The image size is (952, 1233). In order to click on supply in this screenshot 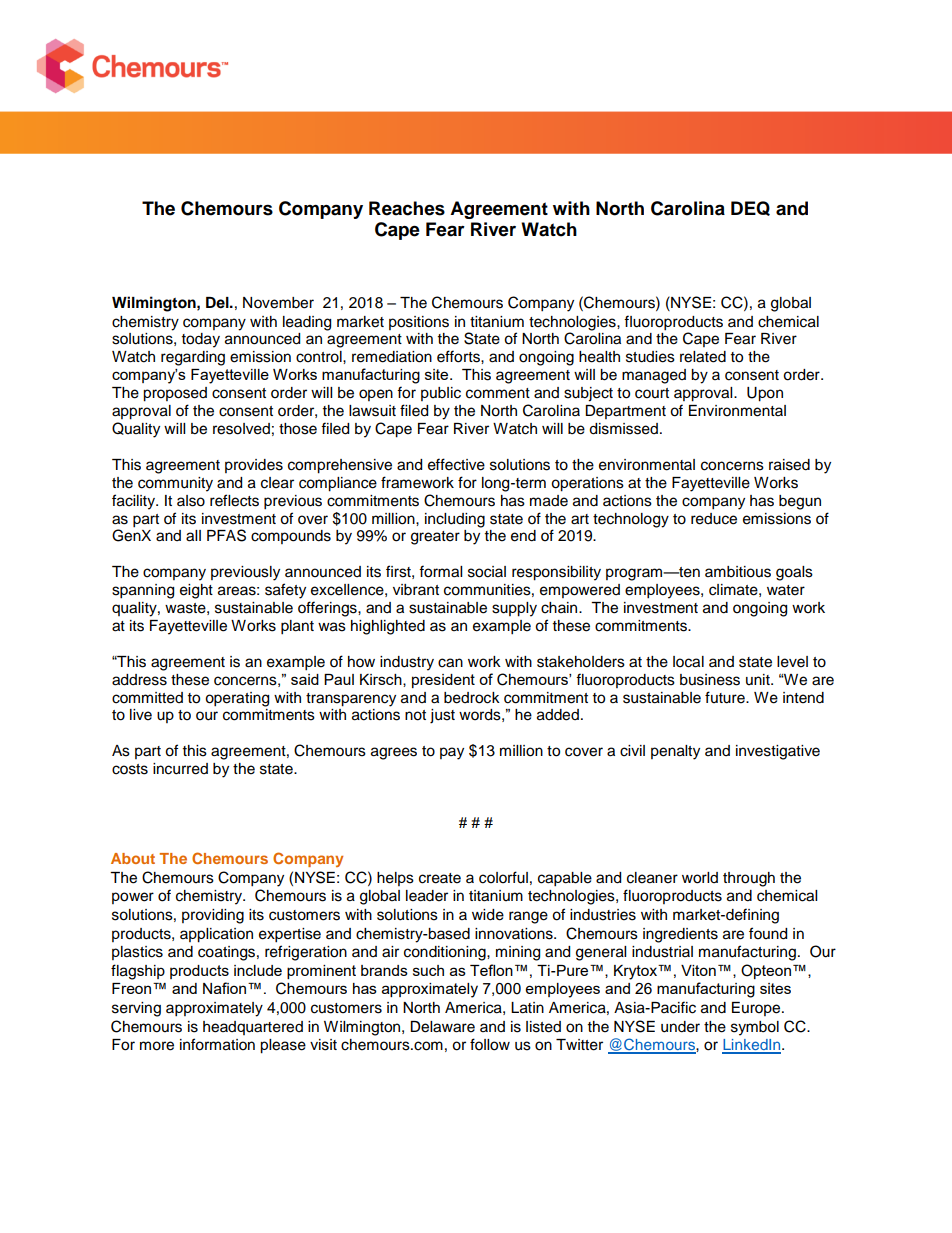, I will do `click(514, 609)`.
